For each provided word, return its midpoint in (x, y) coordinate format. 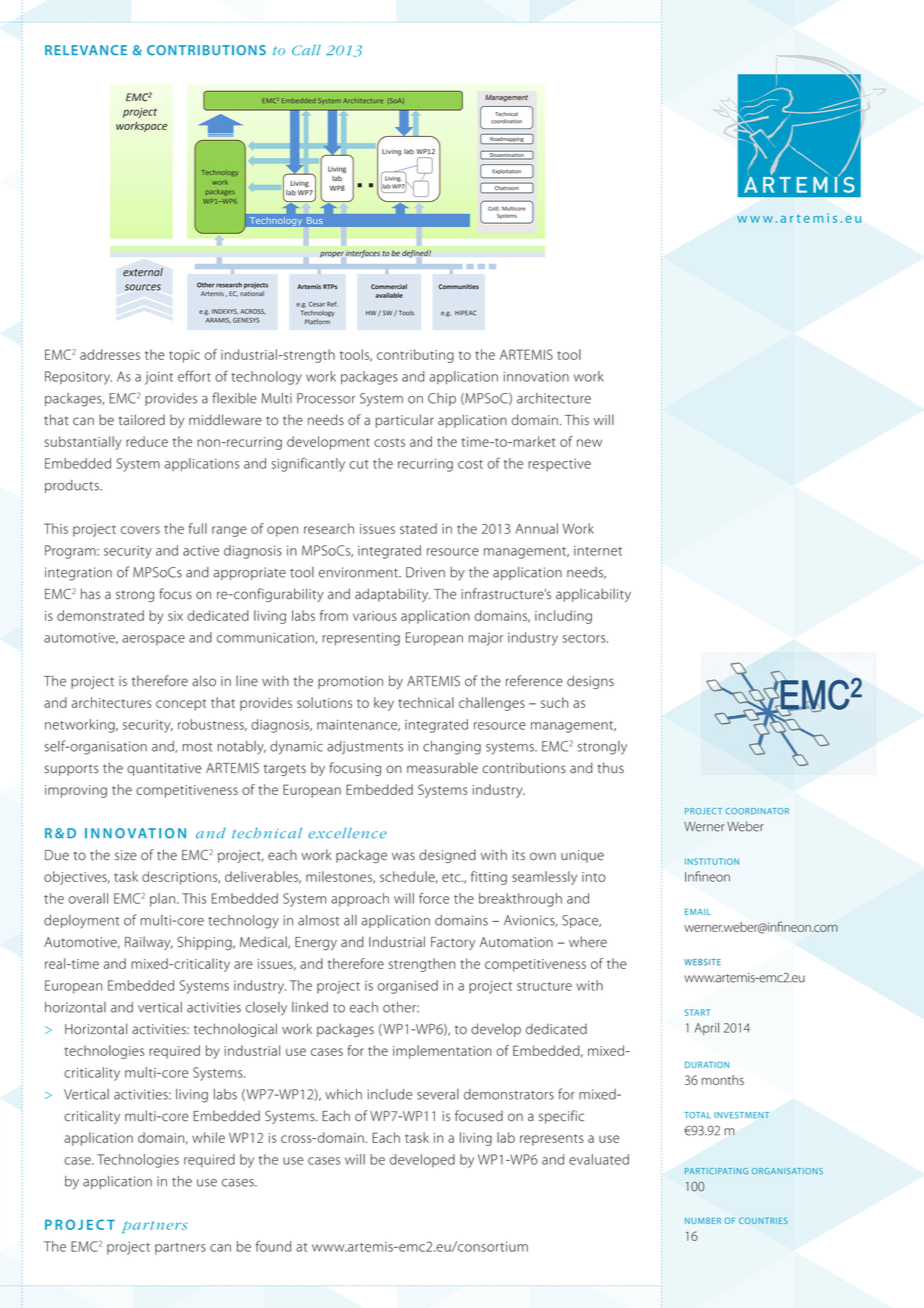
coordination (506, 121)
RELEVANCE (86, 50)
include (390, 1094)
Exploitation (507, 172)
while (208, 1137)
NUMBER (703, 1220)
